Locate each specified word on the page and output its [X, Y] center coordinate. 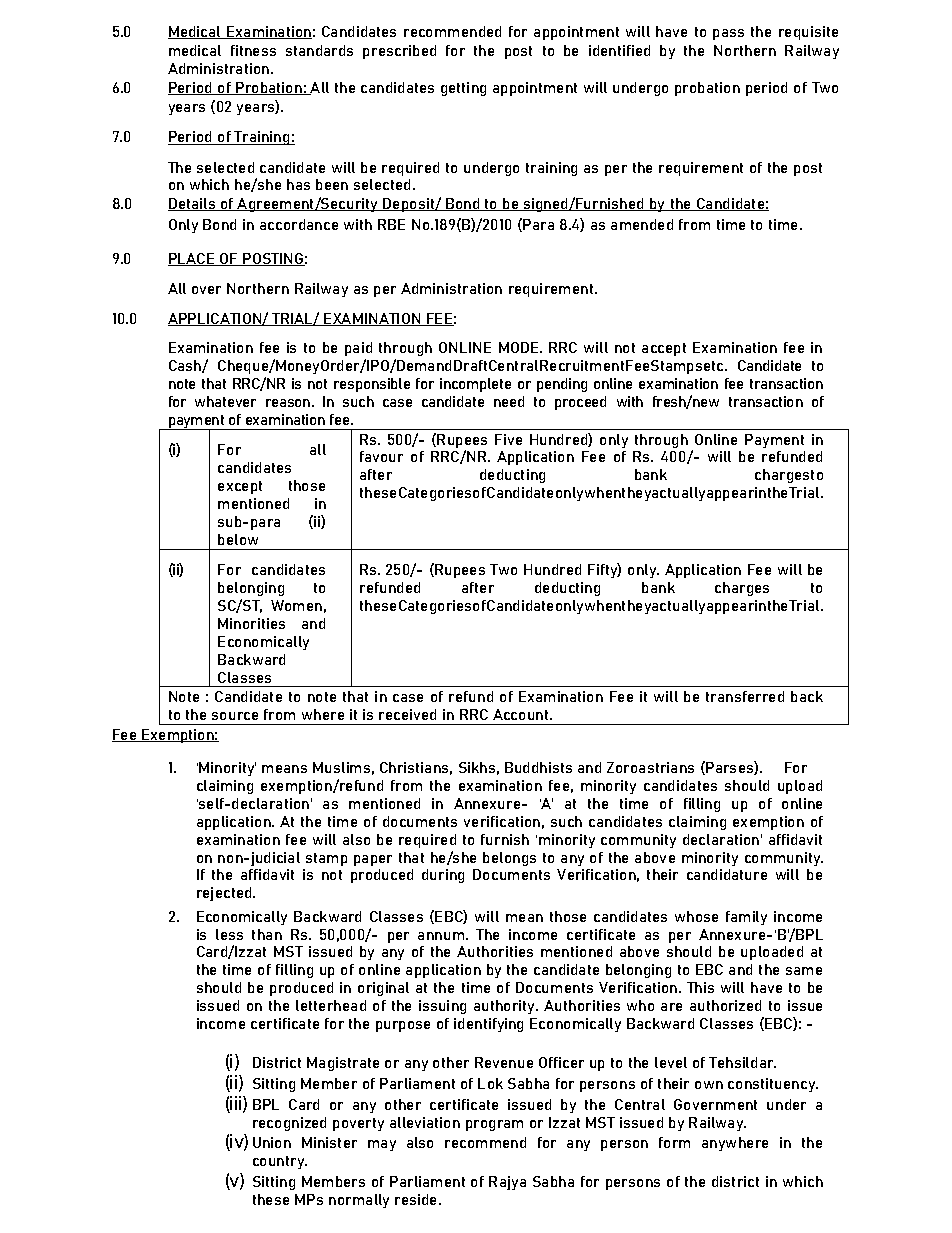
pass [728, 34]
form [674, 1142]
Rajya [507, 1183]
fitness [253, 50]
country [280, 1162]
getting [463, 89]
